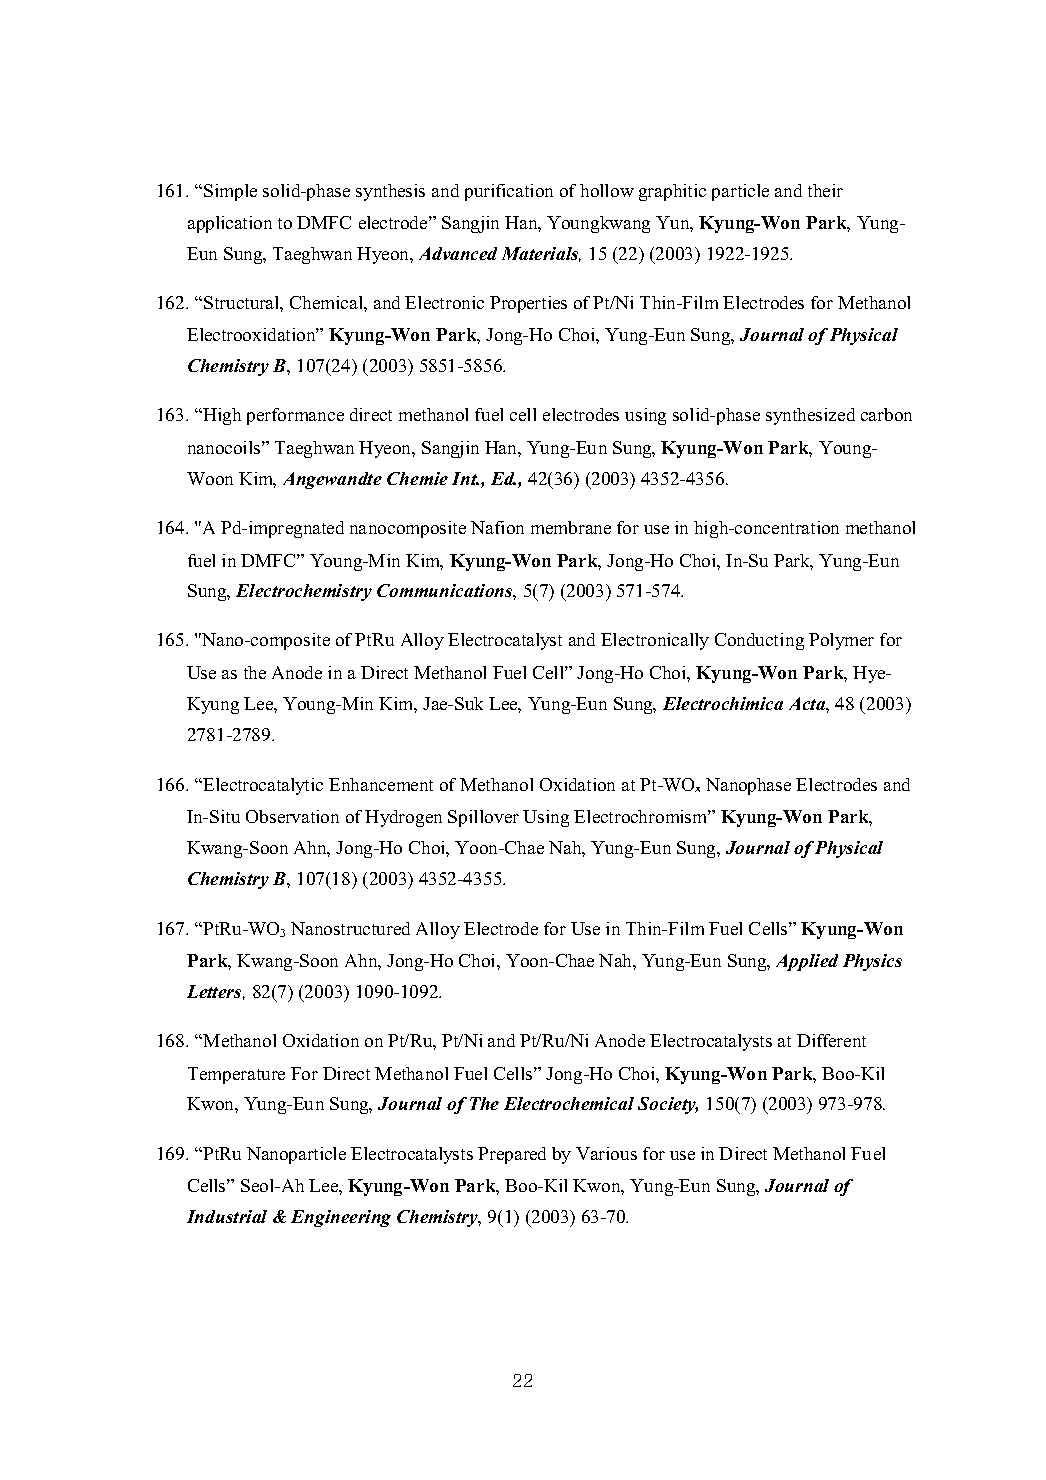  Describe the element at coordinates (807, 962) in the screenshot. I see `Applied` at that location.
